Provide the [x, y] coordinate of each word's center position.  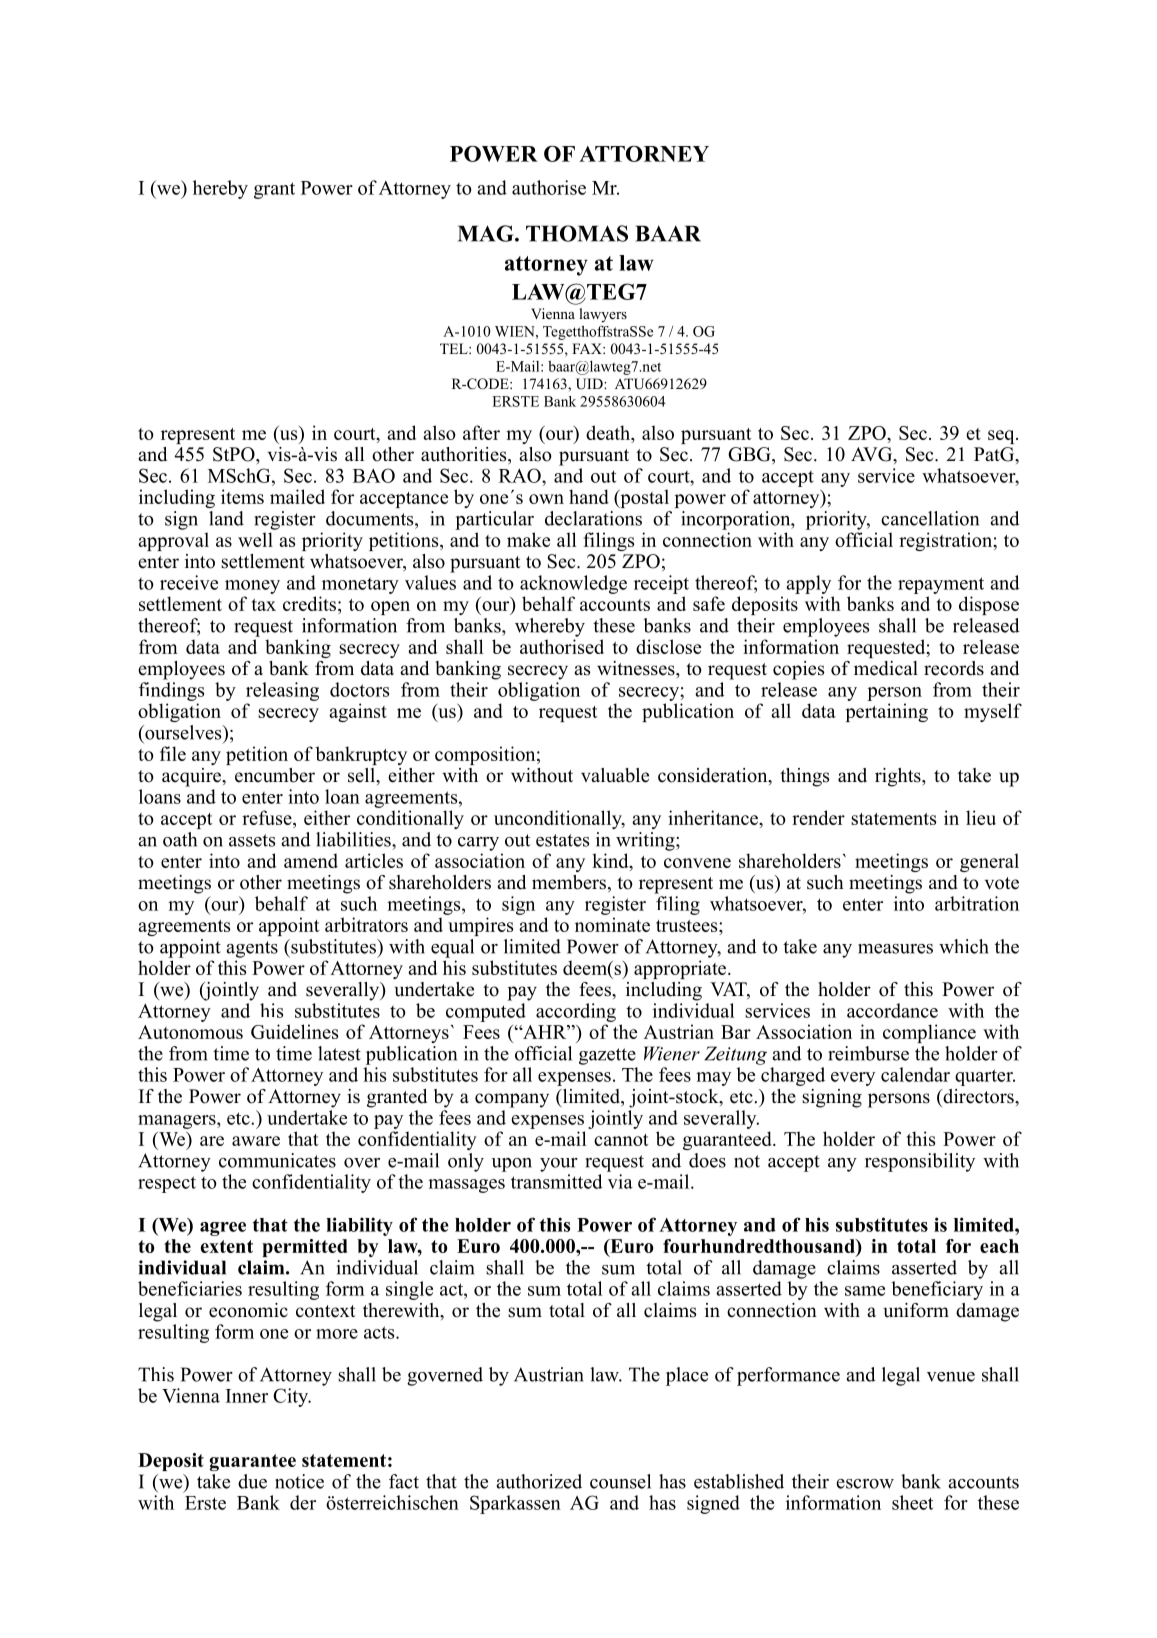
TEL [455, 348]
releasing [282, 691]
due [252, 1481]
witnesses [637, 668]
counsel [620, 1481]
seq [1002, 437]
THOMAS [577, 233]
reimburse [868, 1053]
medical [886, 668]
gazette [607, 1056]
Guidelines [294, 1031]
